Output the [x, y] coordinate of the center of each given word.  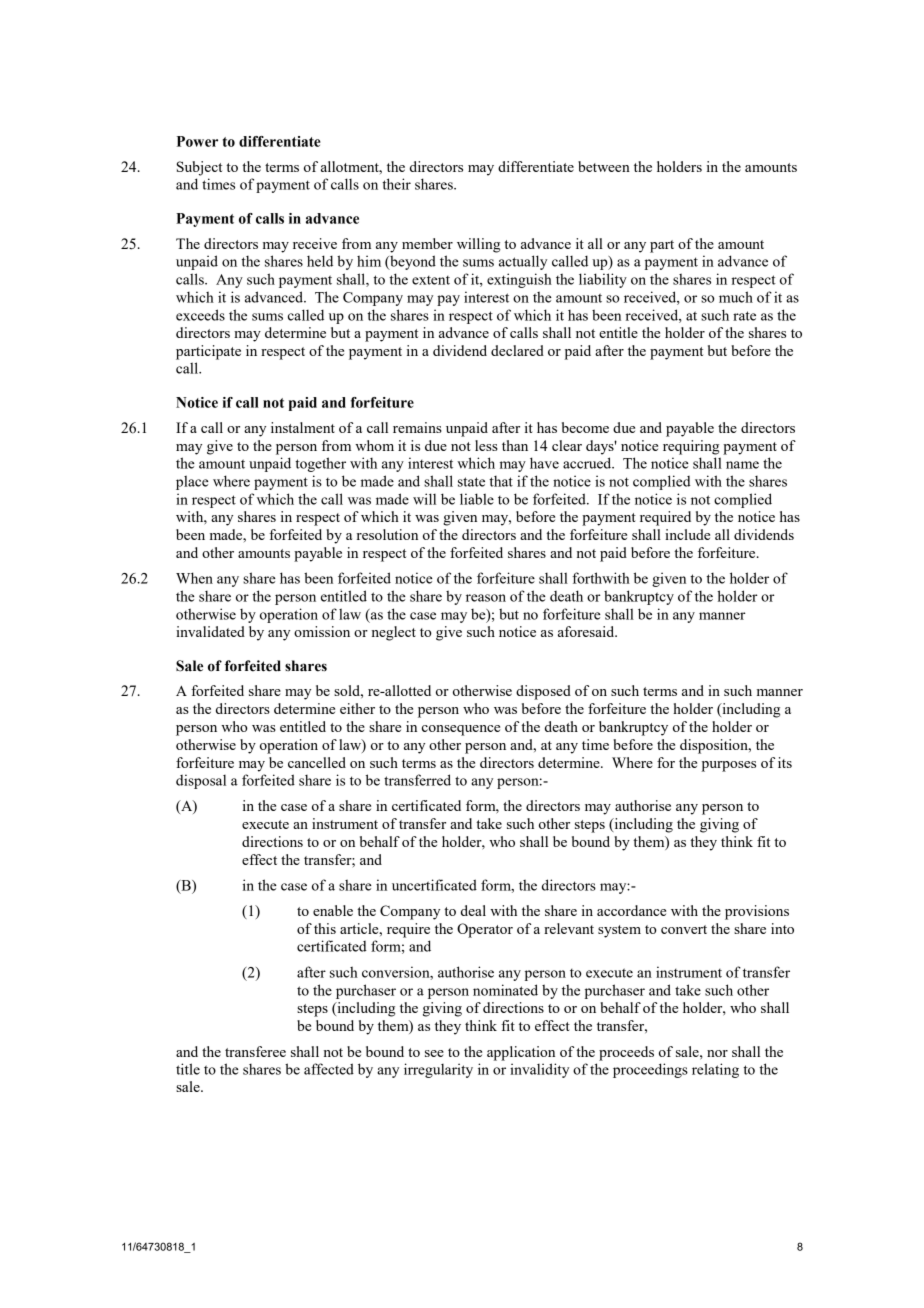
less [486, 445]
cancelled [317, 762]
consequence [461, 730]
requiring [691, 447]
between [604, 166]
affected [329, 1069]
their [396, 184]
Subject [199, 168]
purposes [729, 766]
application [521, 1053]
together [320, 464]
